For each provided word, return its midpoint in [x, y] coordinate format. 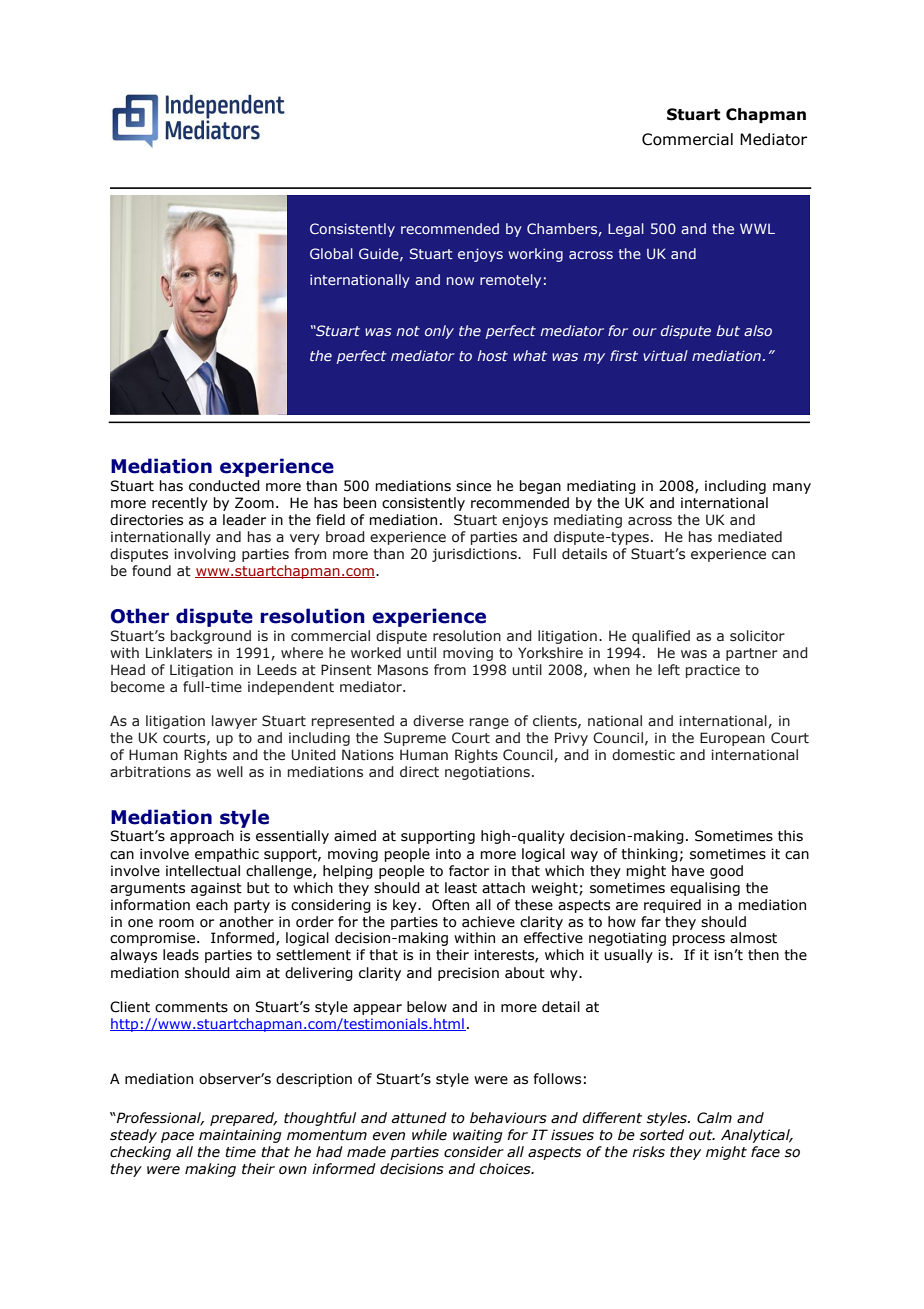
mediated [750, 537]
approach [202, 837]
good [726, 872]
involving [205, 555]
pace [177, 1137]
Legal [626, 230]
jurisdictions [475, 555]
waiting [478, 1136]
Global [331, 253]
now [460, 281]
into [448, 854]
